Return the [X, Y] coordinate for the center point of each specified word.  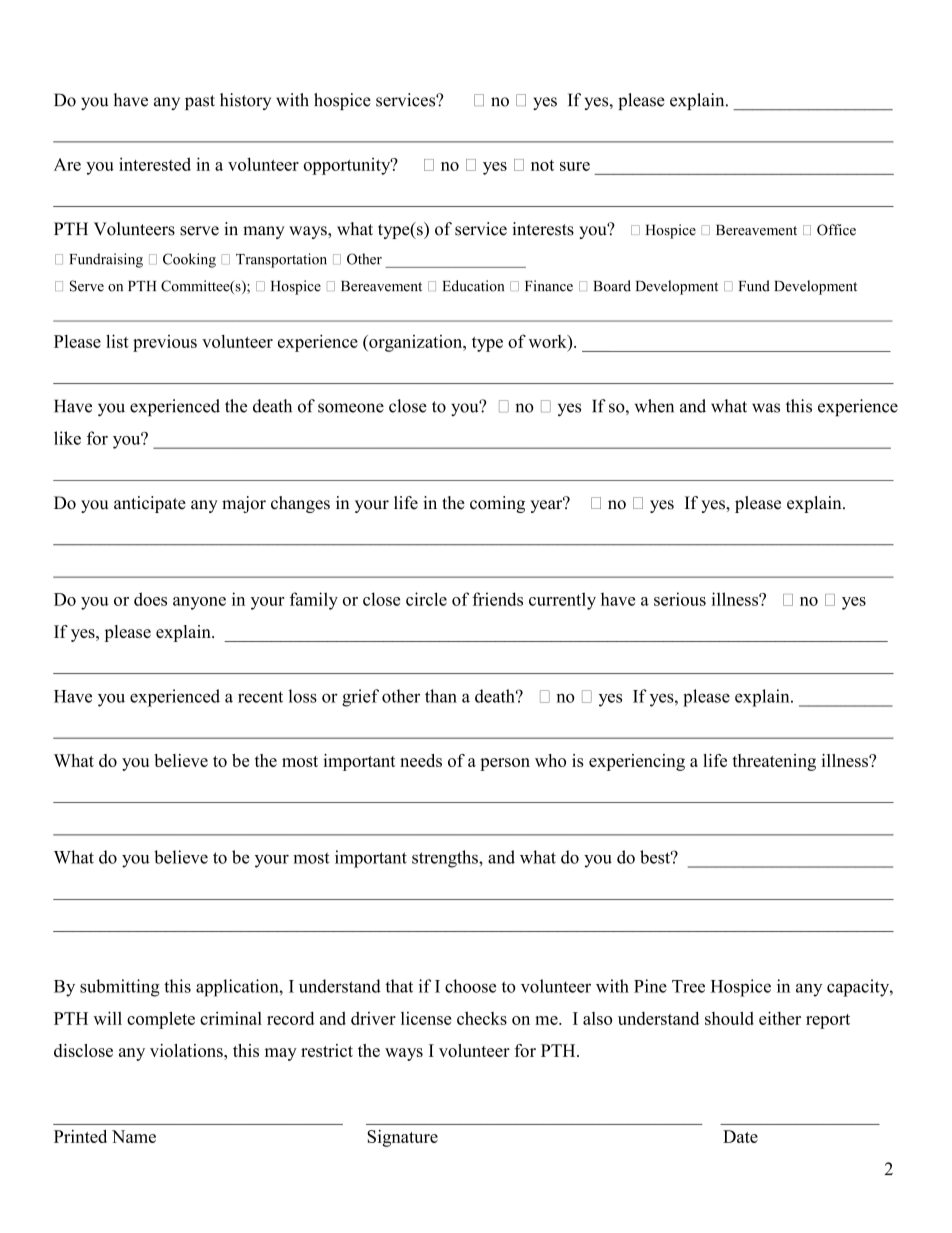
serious [680, 599]
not [542, 165]
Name [134, 1136]
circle [426, 599]
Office [836, 230]
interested [155, 164]
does [150, 599]
